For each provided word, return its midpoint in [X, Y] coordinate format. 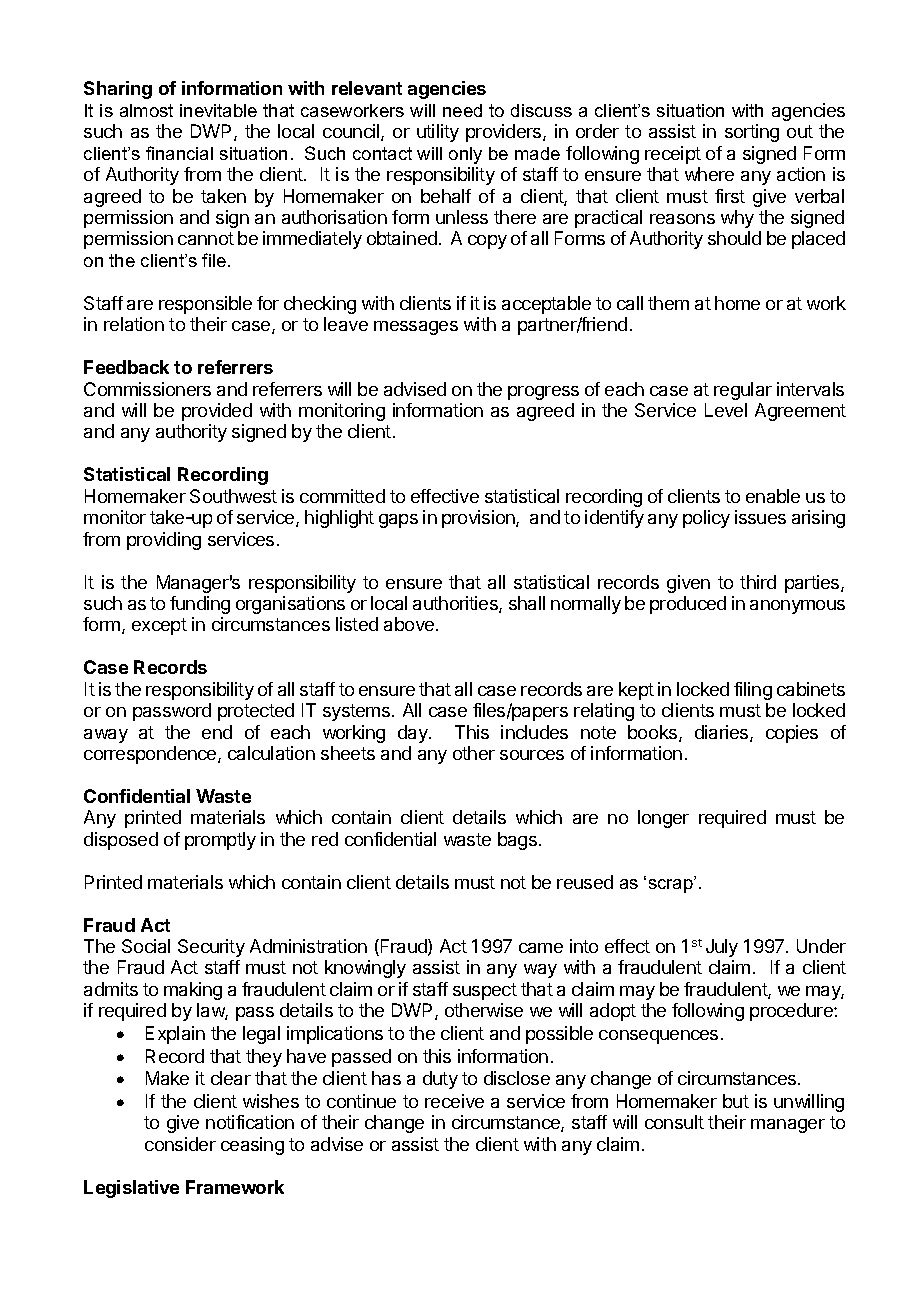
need [462, 110]
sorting [752, 133]
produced [688, 605]
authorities [456, 604]
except [159, 626]
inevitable [218, 110]
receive [454, 1101]
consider [180, 1144]
